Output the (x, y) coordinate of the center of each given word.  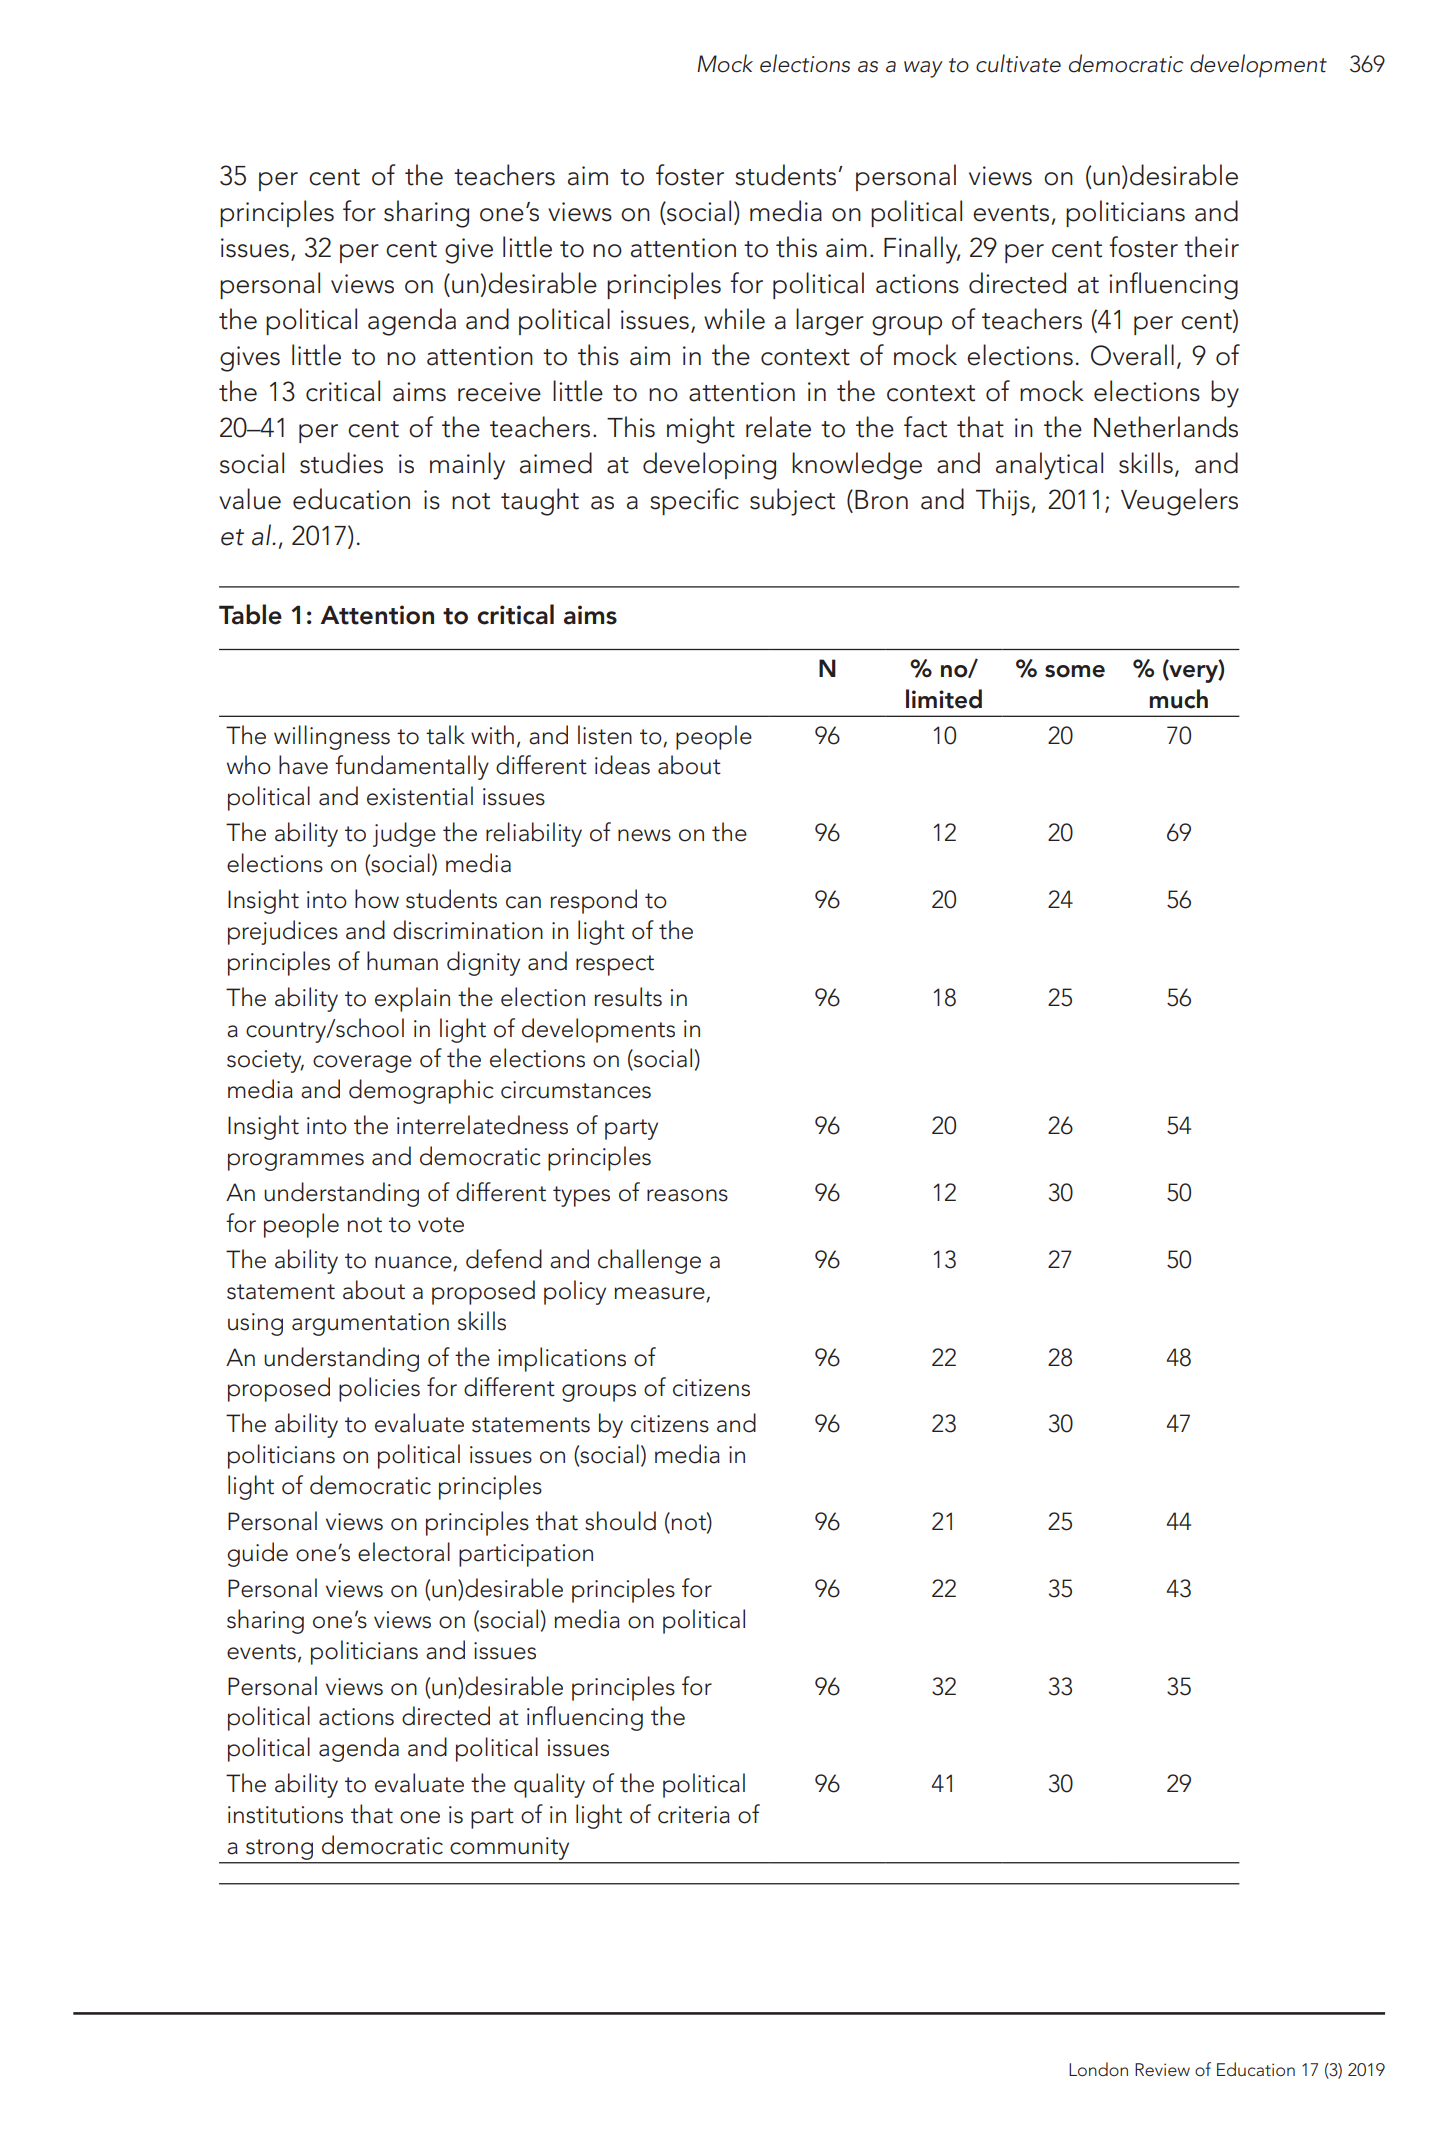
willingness (332, 737)
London (1098, 2069)
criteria (694, 1815)
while (734, 319)
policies (379, 1389)
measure (660, 1294)
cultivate (1018, 63)
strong (279, 1849)
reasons (687, 1195)
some (1075, 671)
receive (499, 392)
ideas (622, 765)
